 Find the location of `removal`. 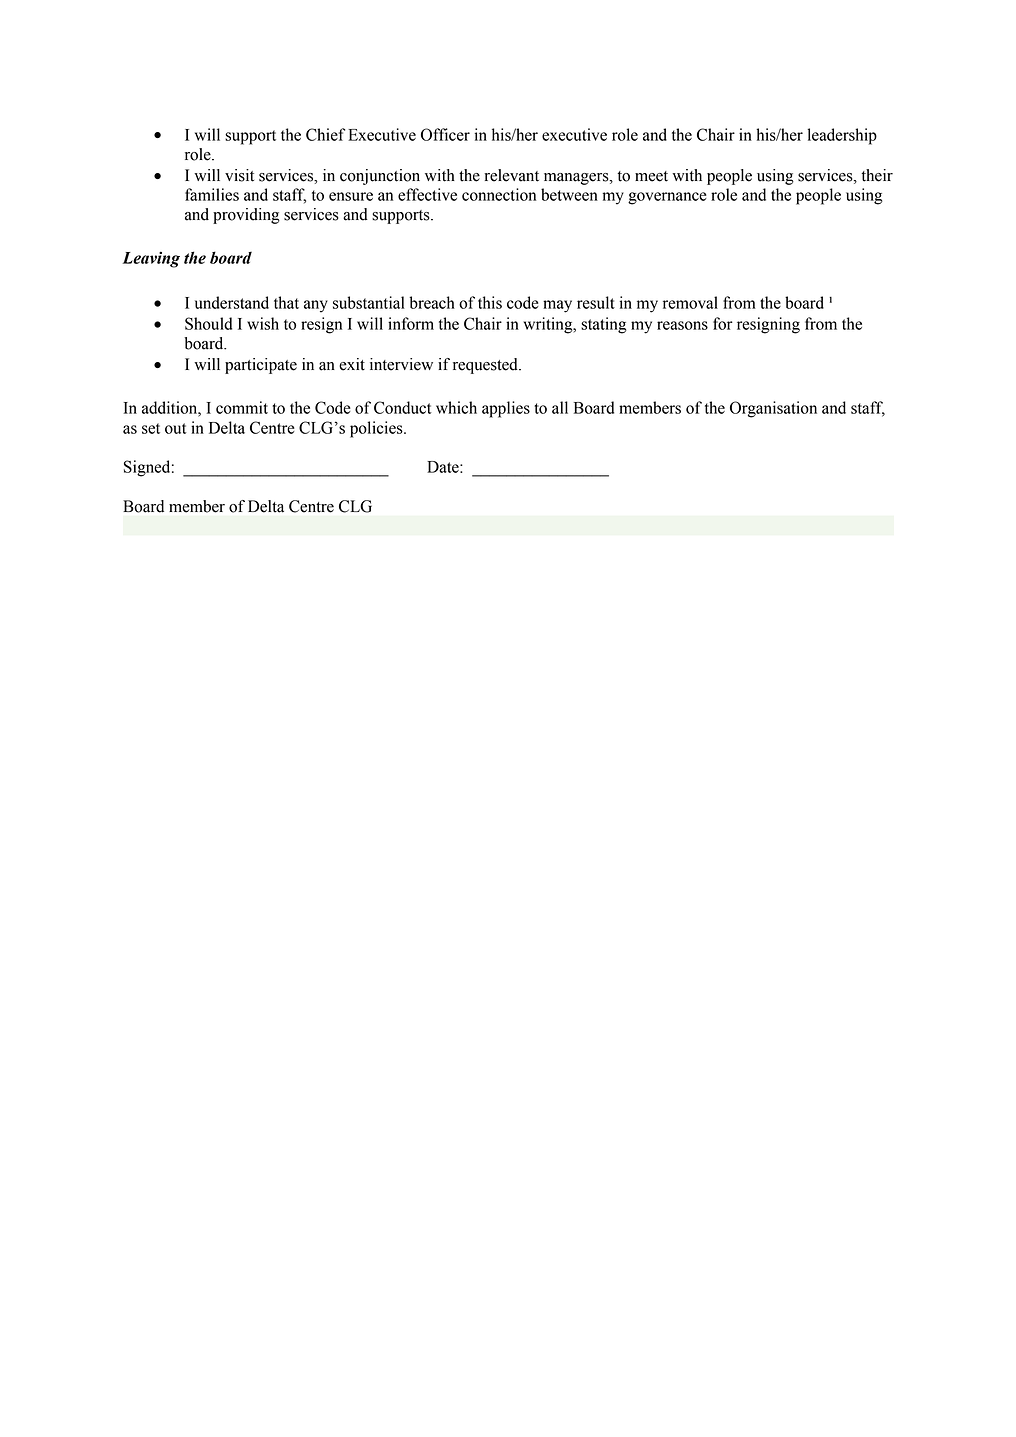

removal is located at coordinates (690, 302).
